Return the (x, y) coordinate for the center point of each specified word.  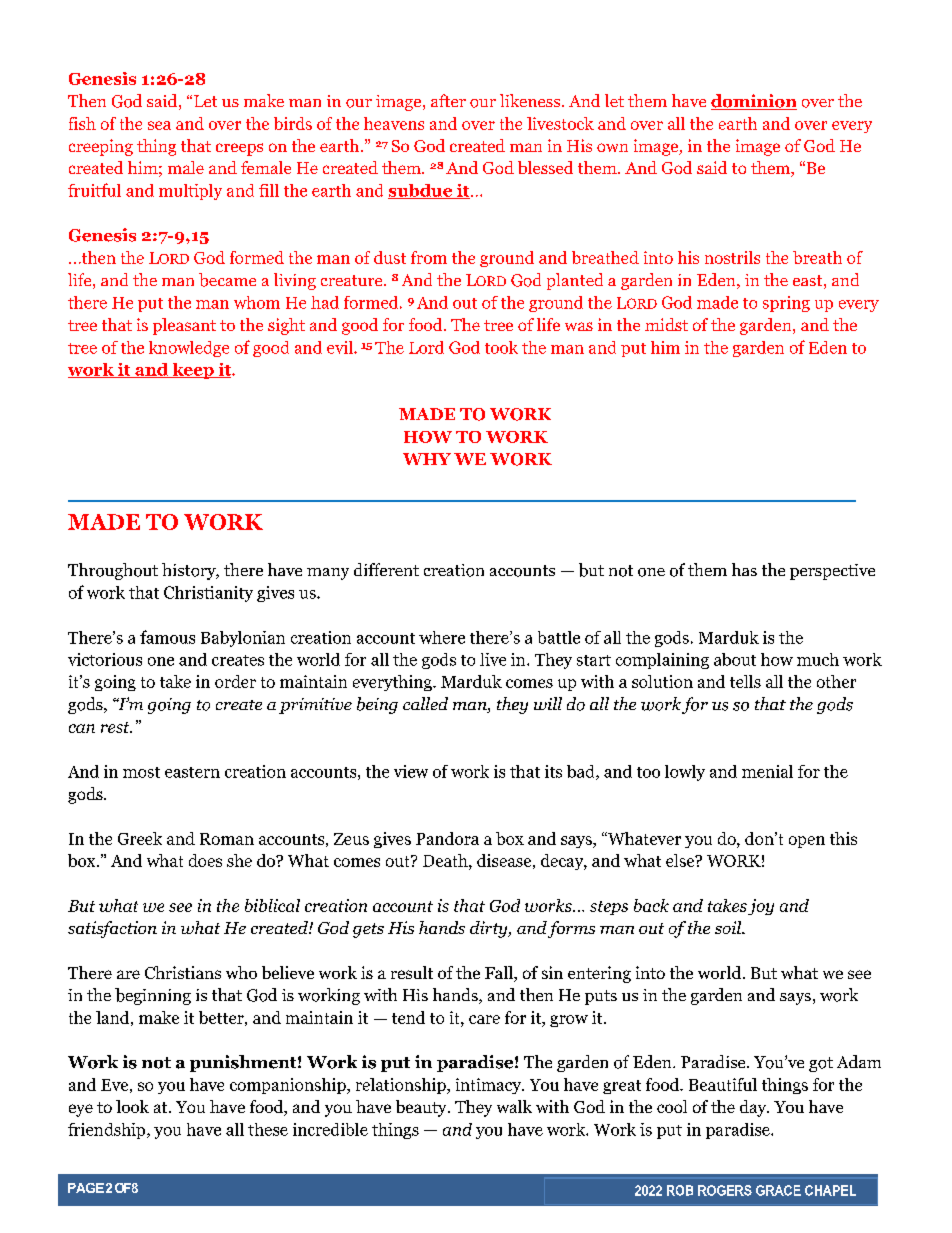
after (448, 100)
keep (193, 371)
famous (167, 637)
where (442, 637)
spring (786, 304)
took (501, 347)
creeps (239, 149)
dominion (754, 102)
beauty (422, 1108)
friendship (108, 1131)
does (205, 860)
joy (761, 907)
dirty (490, 929)
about (735, 659)
